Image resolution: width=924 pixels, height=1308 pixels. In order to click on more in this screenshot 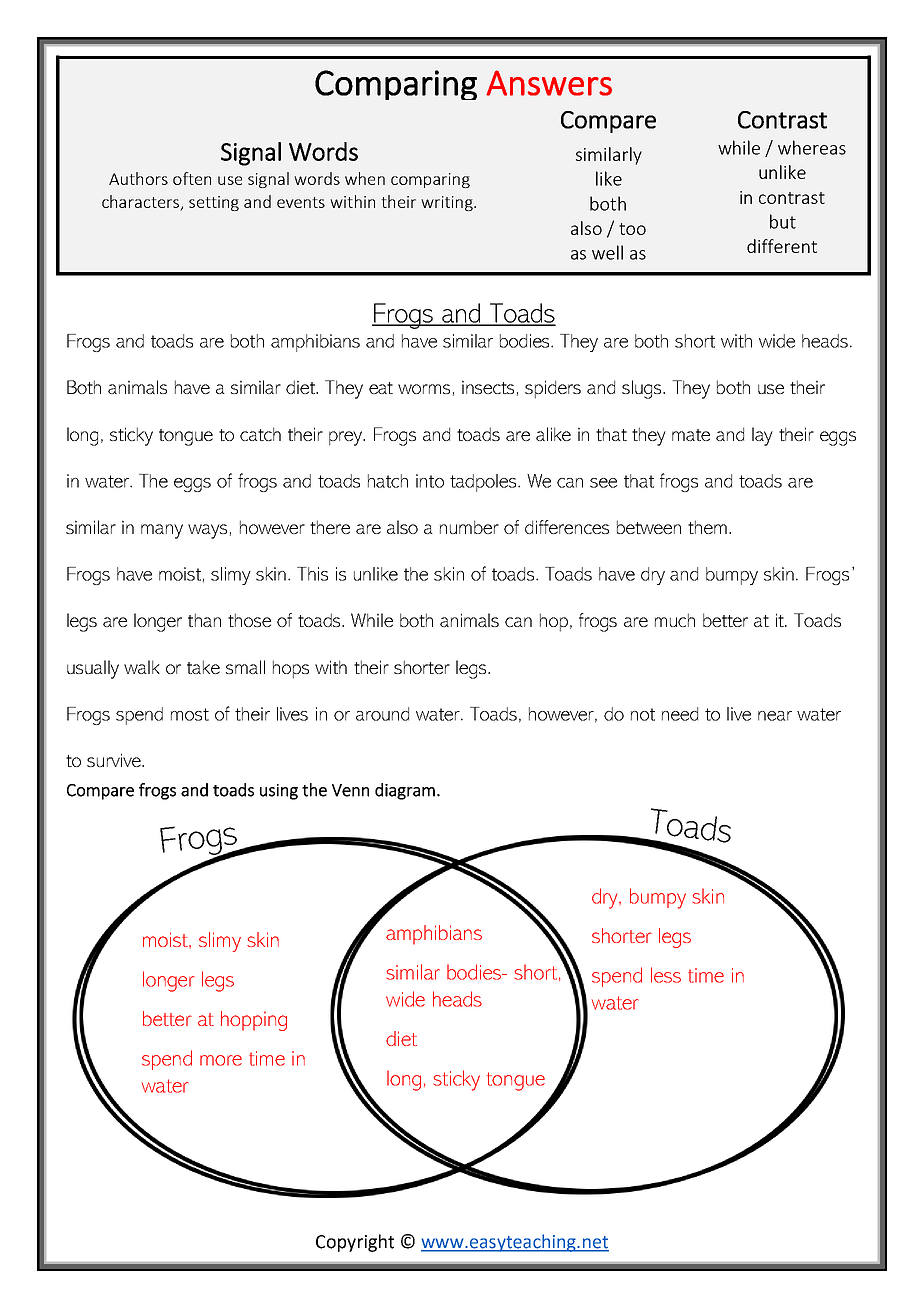, I will do `click(221, 1060)`.
